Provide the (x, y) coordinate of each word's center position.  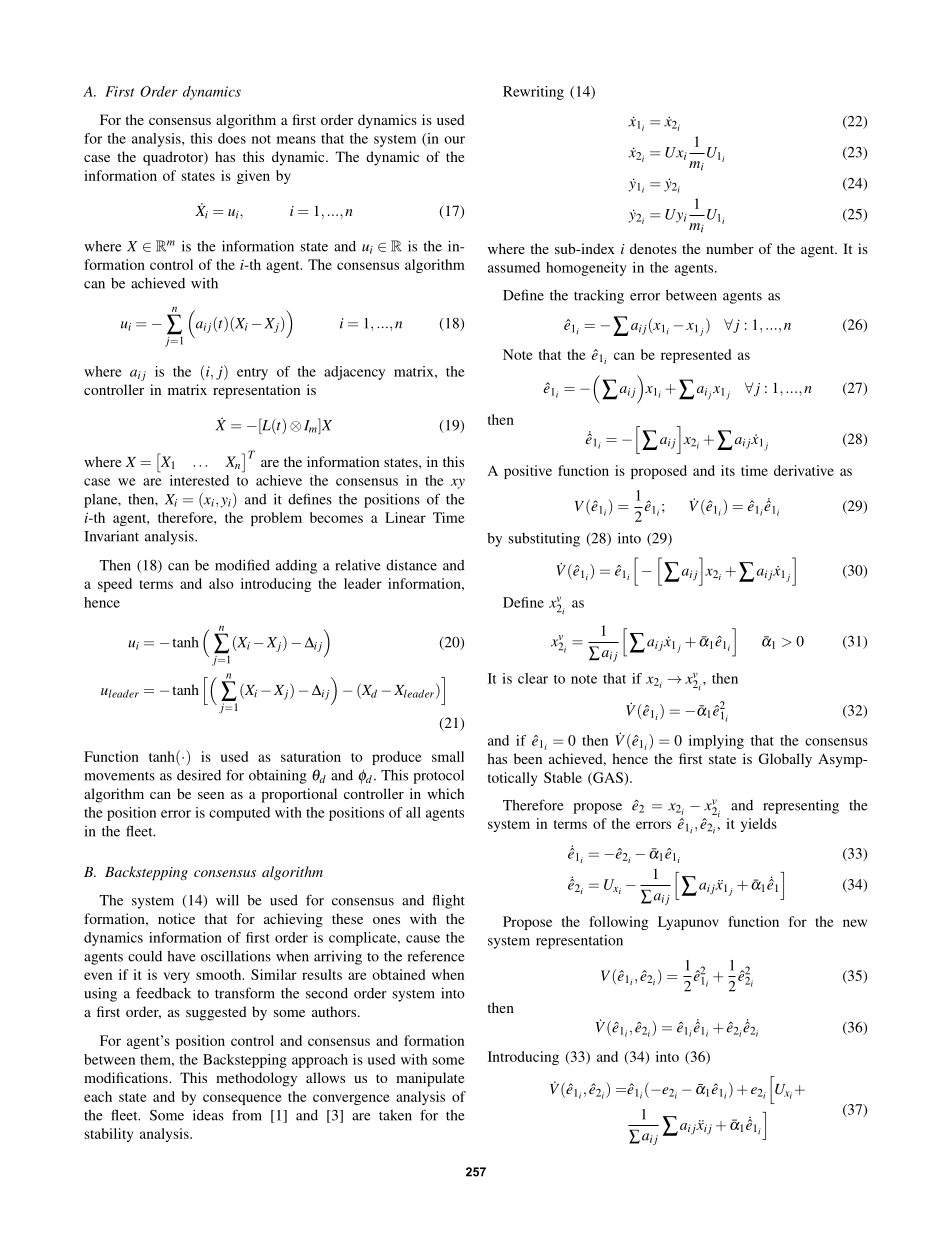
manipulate (430, 1079)
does (232, 138)
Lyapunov (688, 923)
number (730, 248)
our (454, 140)
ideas (208, 1115)
